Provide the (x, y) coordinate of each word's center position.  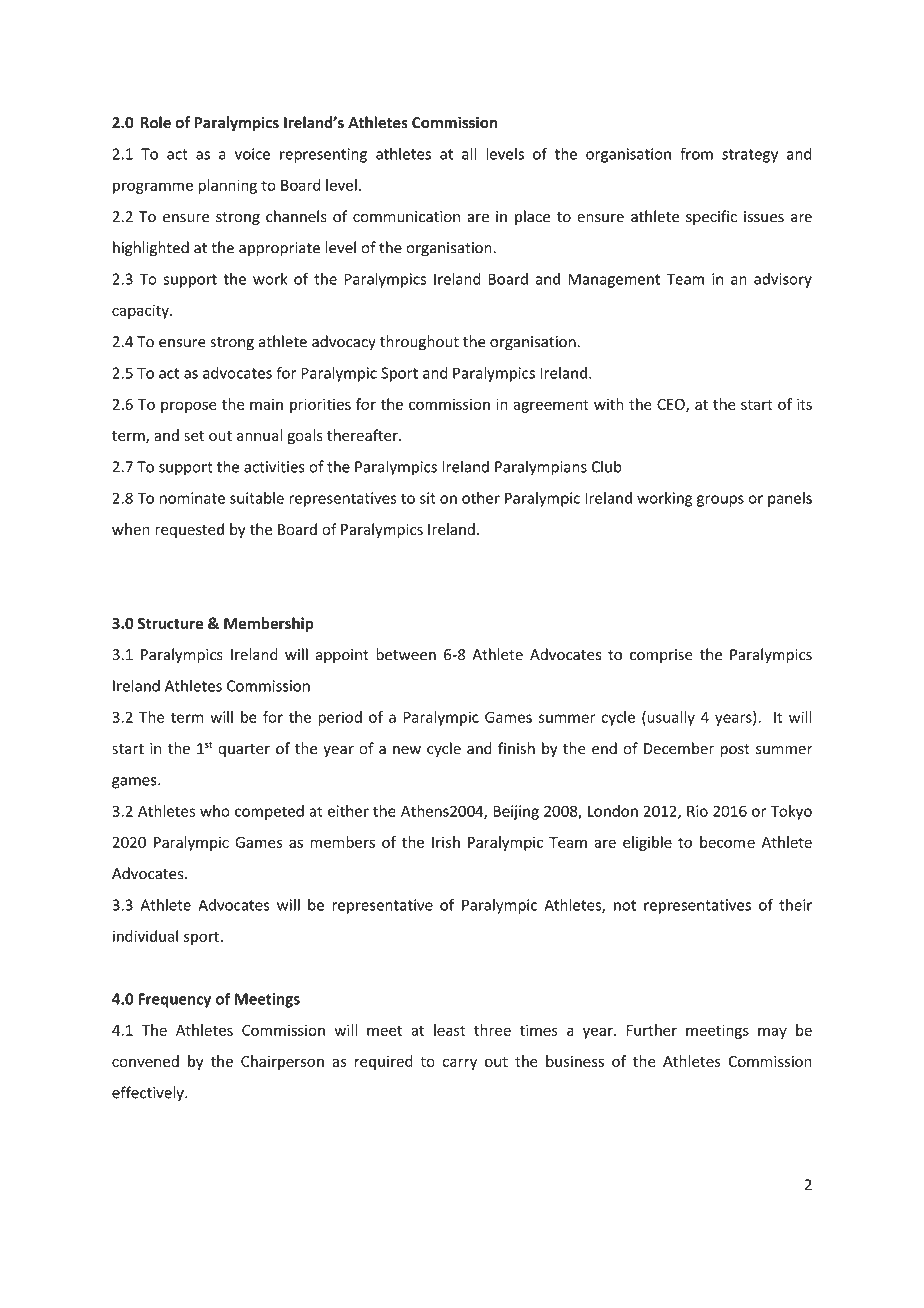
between (406, 654)
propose (189, 407)
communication (406, 217)
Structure (170, 623)
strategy (750, 156)
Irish (446, 842)
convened (145, 1061)
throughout (419, 343)
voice (252, 154)
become (727, 842)
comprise (661, 656)
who (215, 811)
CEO (672, 405)
